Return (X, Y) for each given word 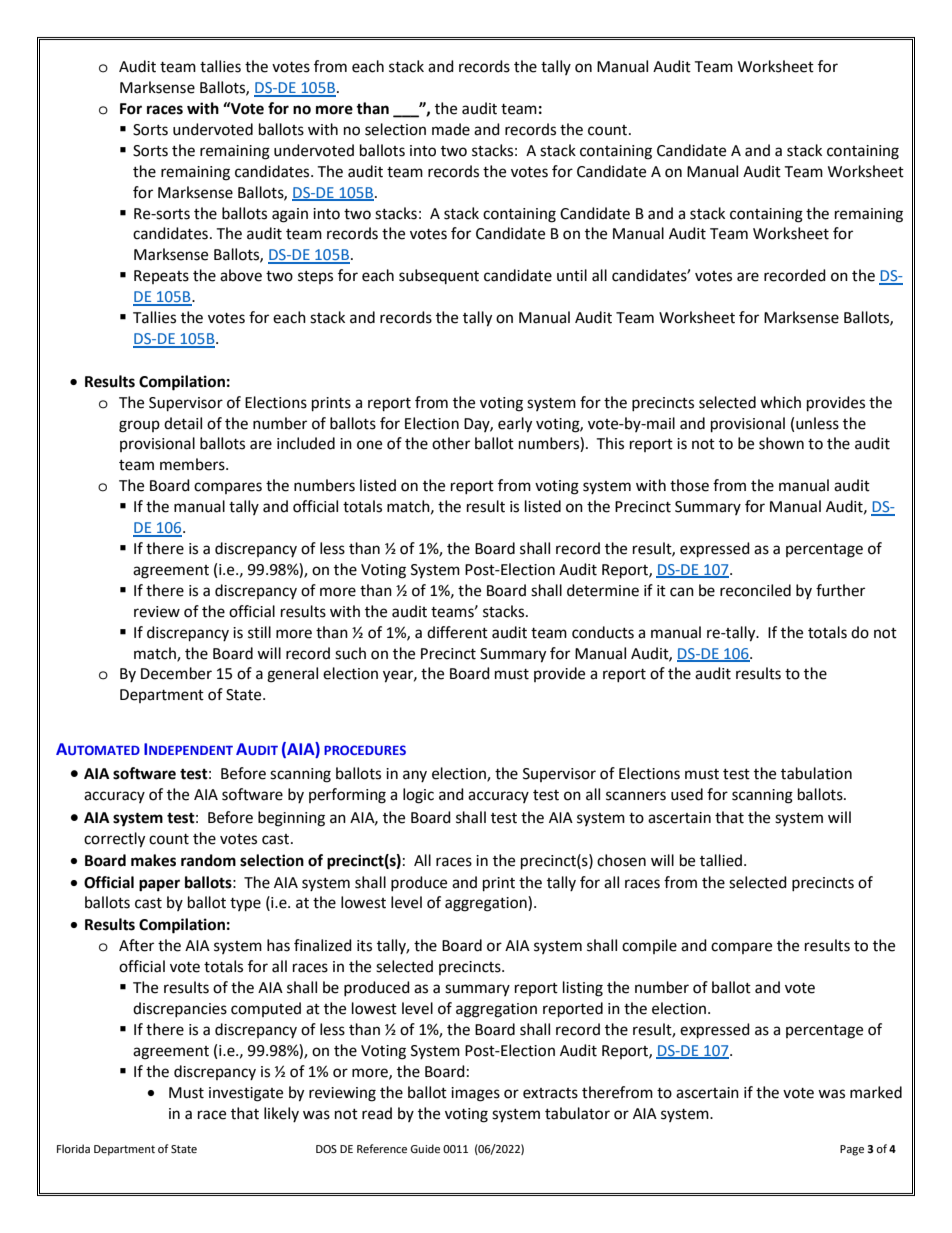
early (515, 425)
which (780, 402)
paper (159, 885)
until (572, 275)
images (475, 1094)
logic (418, 796)
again (290, 215)
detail (183, 423)
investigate (246, 1094)
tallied (721, 860)
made (451, 129)
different (457, 632)
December (176, 673)
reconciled (755, 590)
